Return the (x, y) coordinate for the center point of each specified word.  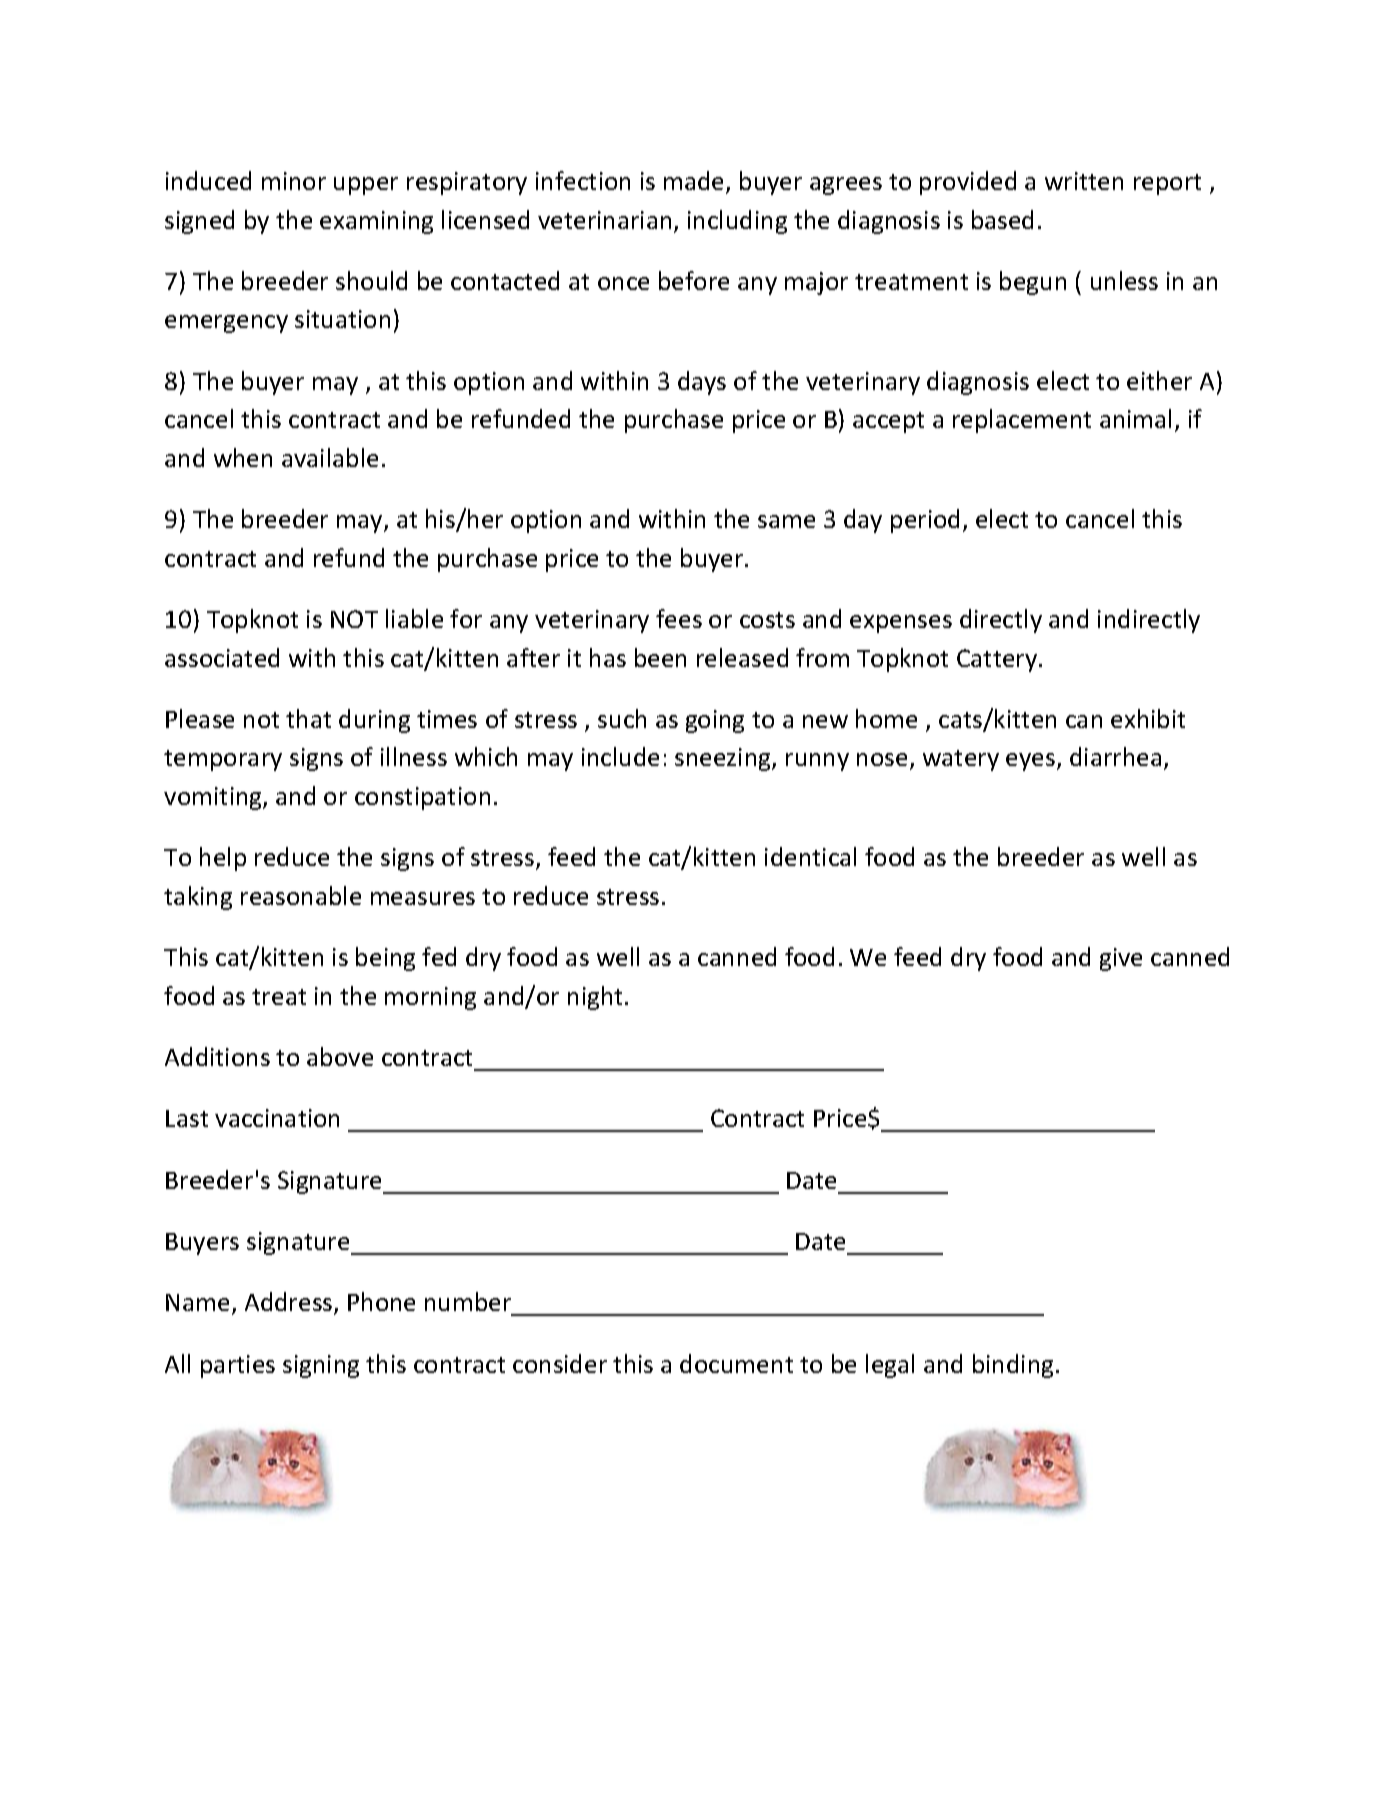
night (595, 998)
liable (414, 618)
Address (290, 1303)
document (736, 1363)
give (1121, 959)
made (695, 182)
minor (294, 181)
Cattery (998, 660)
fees (679, 618)
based (1002, 219)
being (385, 959)
